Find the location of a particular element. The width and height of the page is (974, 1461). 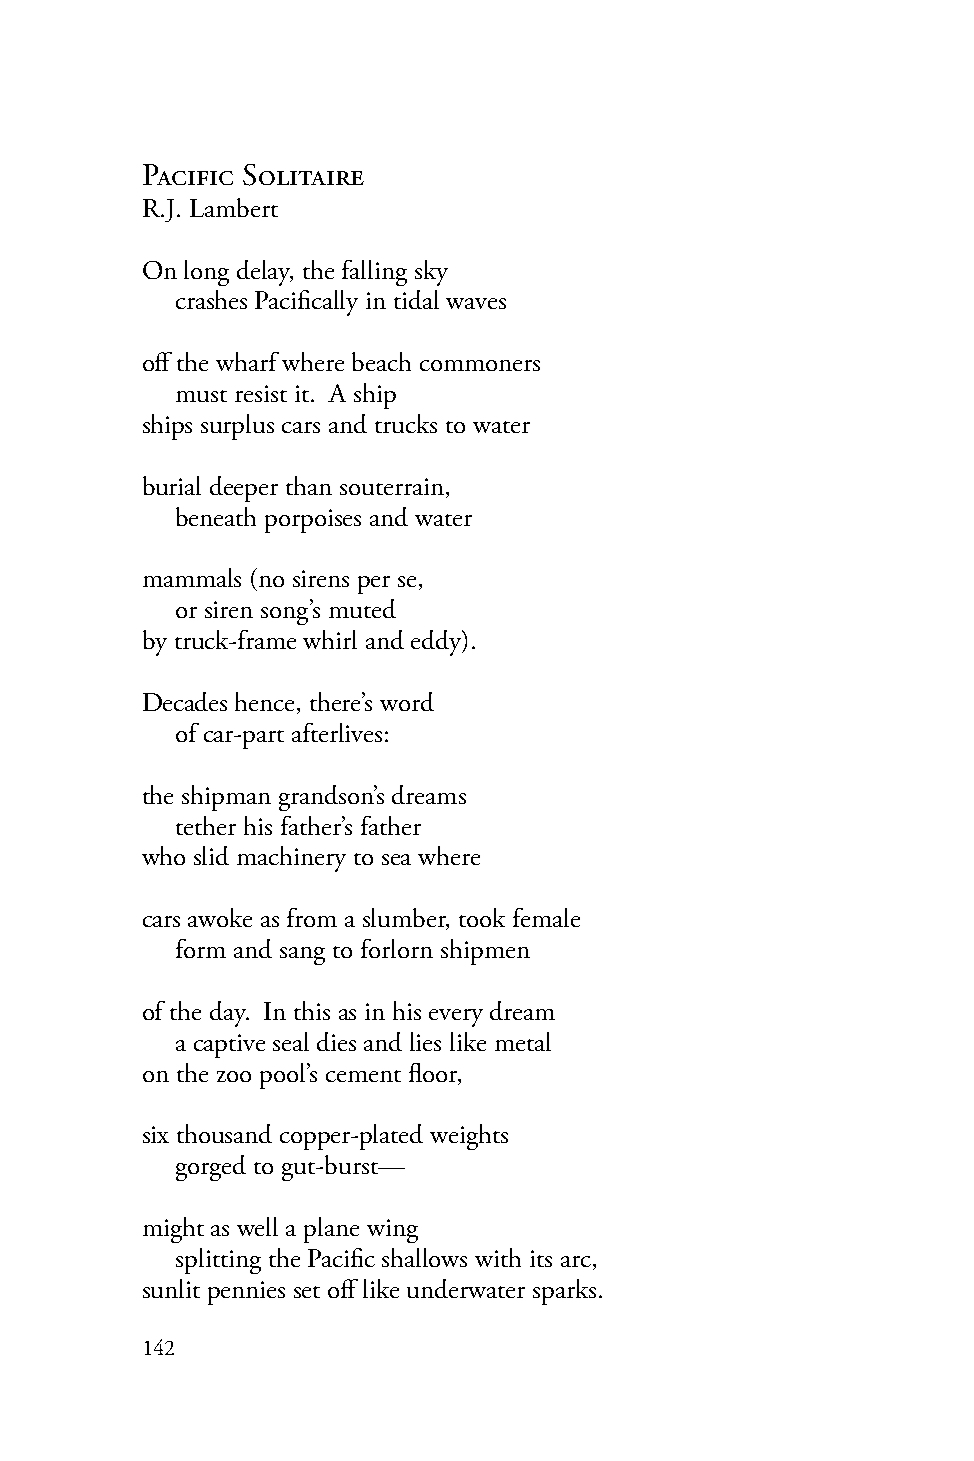

splitting is located at coordinates (218, 1261).
